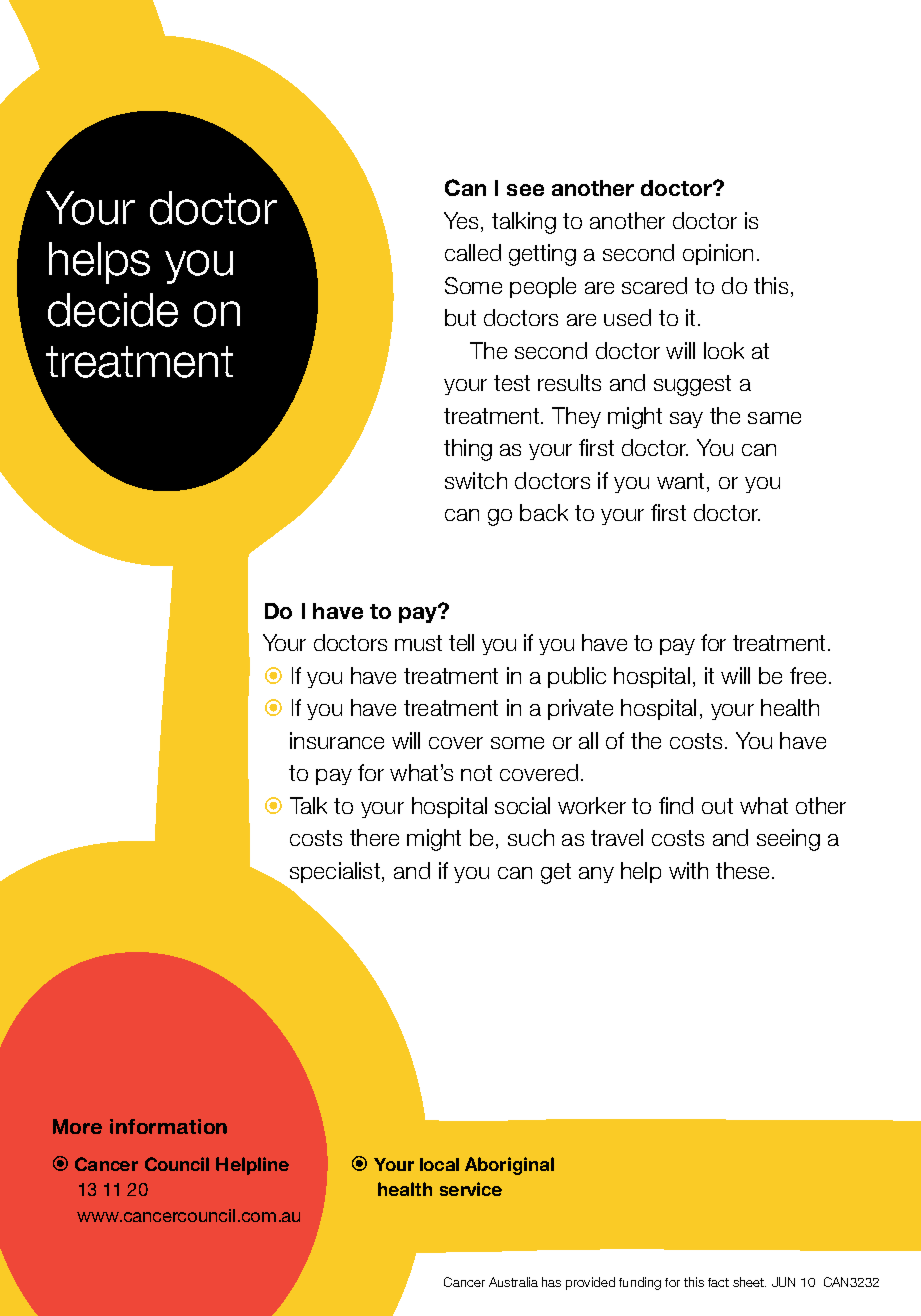 Image resolution: width=921 pixels, height=1316 pixels. What do you see at coordinates (473, 252) in the document?
I see `called` at bounding box center [473, 252].
